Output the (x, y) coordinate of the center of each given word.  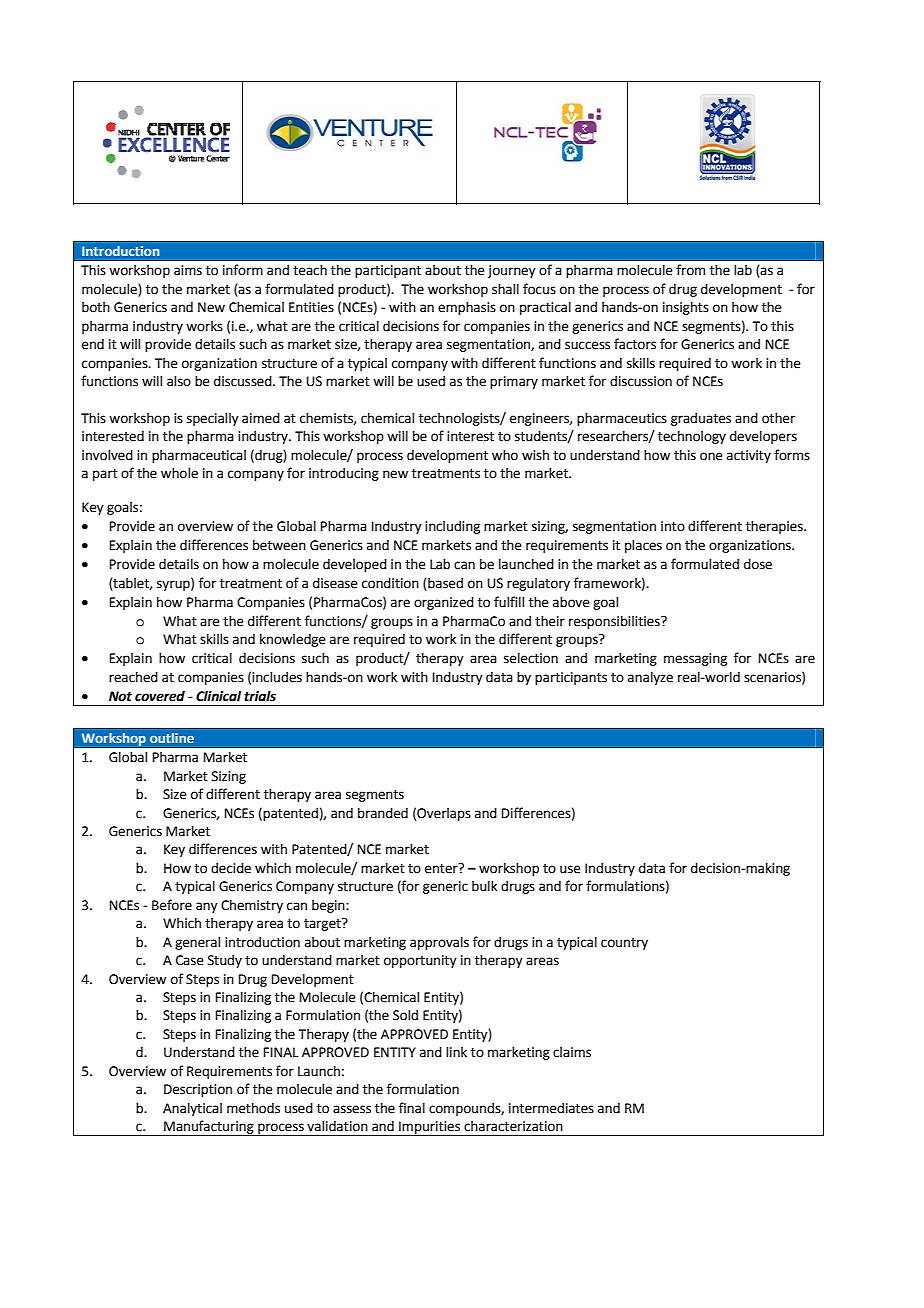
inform (243, 270)
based (444, 583)
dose (758, 564)
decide (231, 868)
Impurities (429, 1128)
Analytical (192, 1109)
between (279, 545)
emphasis (467, 308)
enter (442, 868)
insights (686, 308)
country (624, 944)
